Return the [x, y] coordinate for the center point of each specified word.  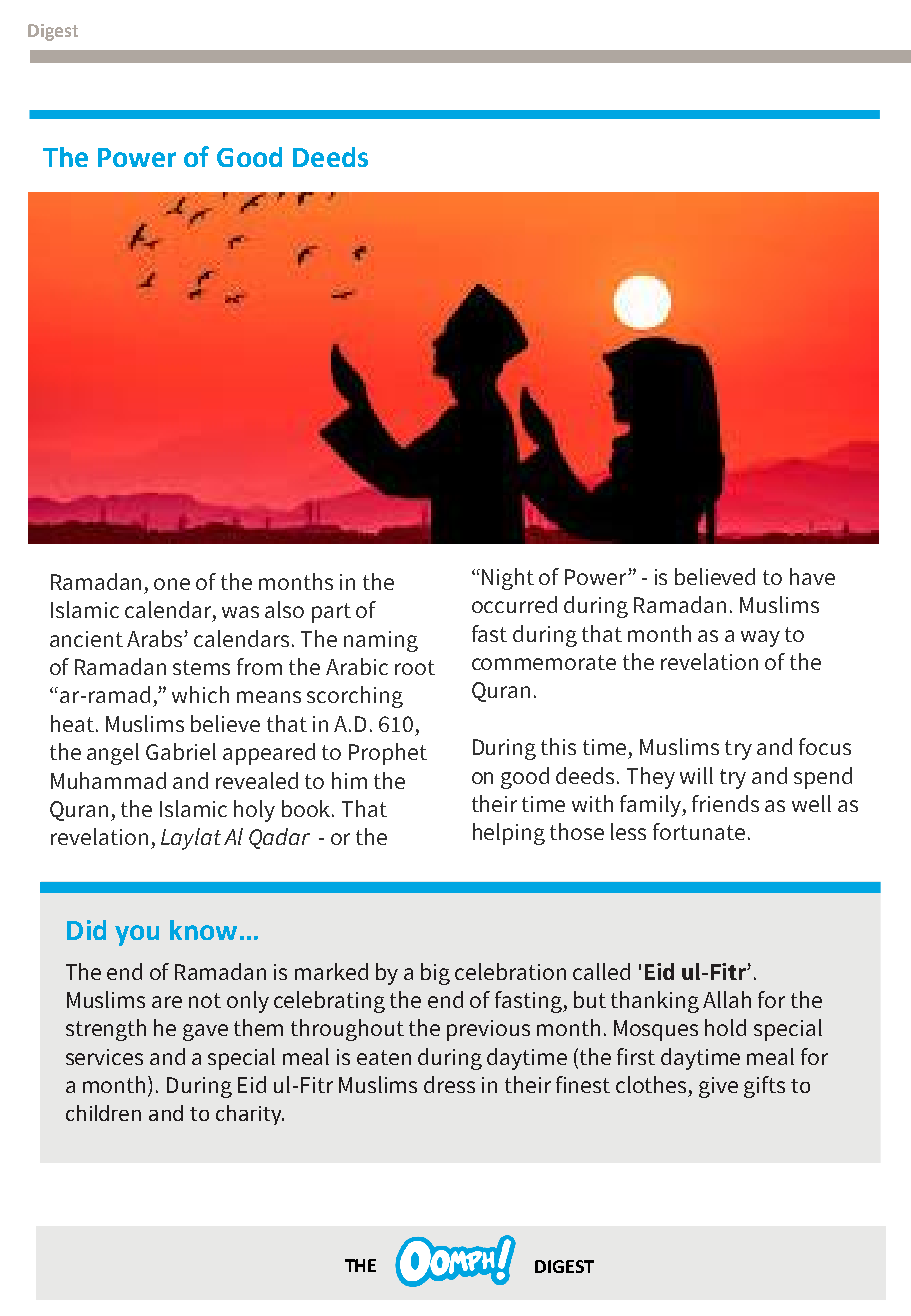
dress [449, 1084]
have [812, 576]
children [103, 1113]
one [172, 584]
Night [508, 579]
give [718, 1087]
